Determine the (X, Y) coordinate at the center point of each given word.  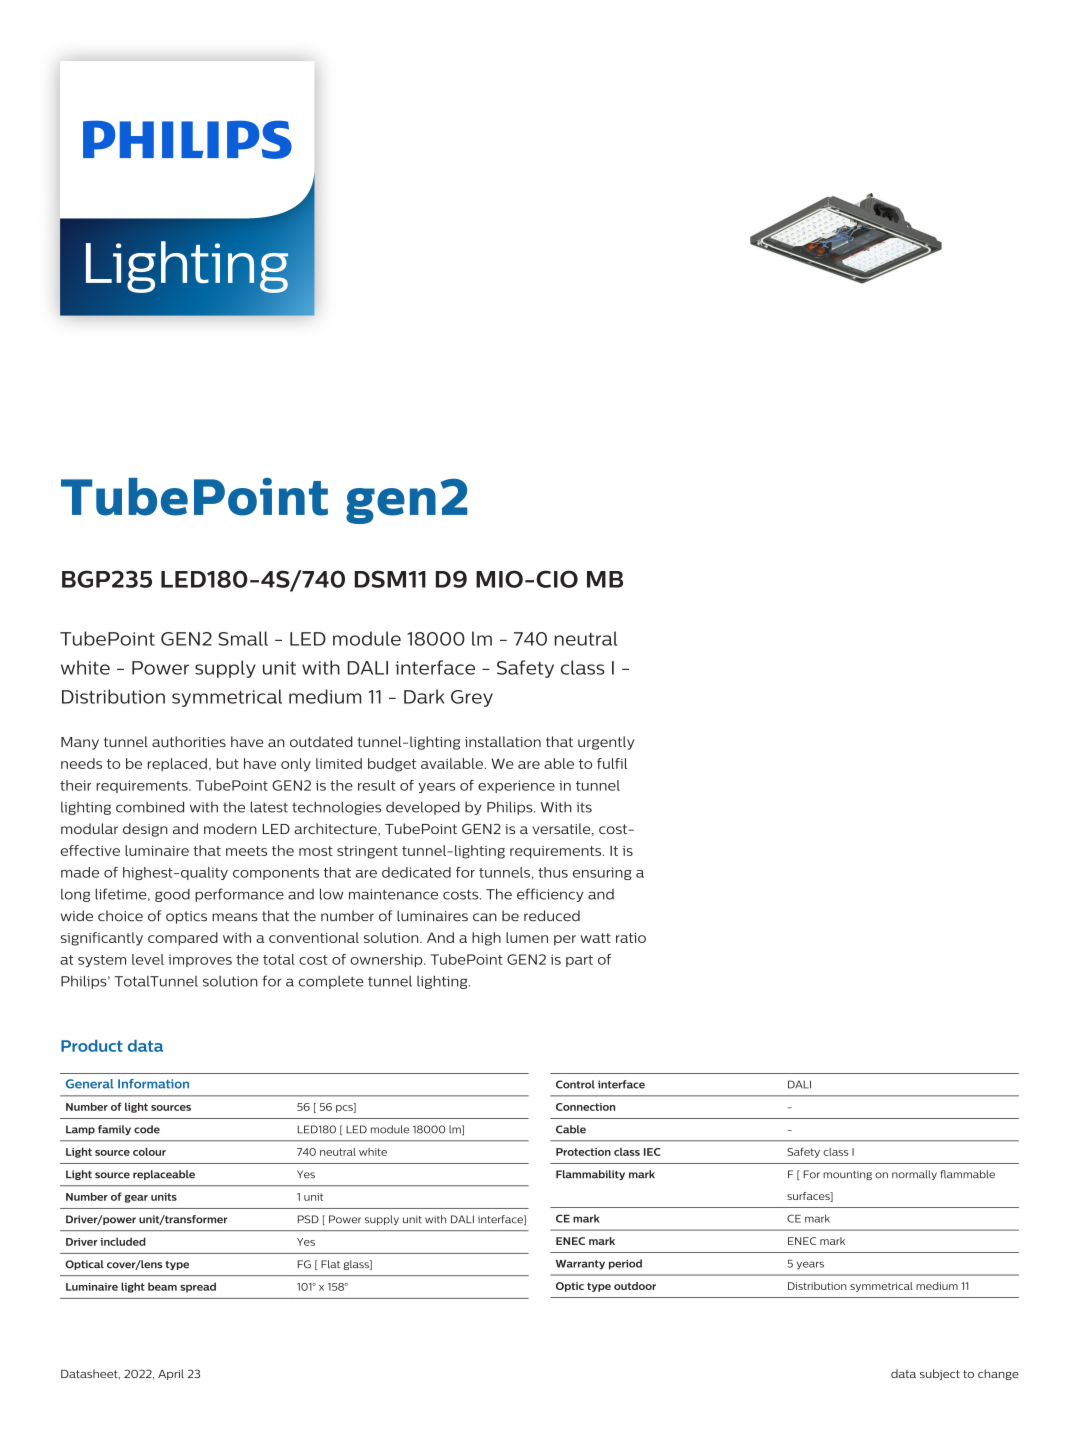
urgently (606, 743)
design (145, 830)
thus (553, 872)
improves (200, 960)
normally (914, 1175)
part (579, 961)
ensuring (602, 873)
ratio (631, 938)
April (171, 1374)
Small (243, 638)
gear (136, 1199)
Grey (472, 698)
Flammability (590, 1175)
